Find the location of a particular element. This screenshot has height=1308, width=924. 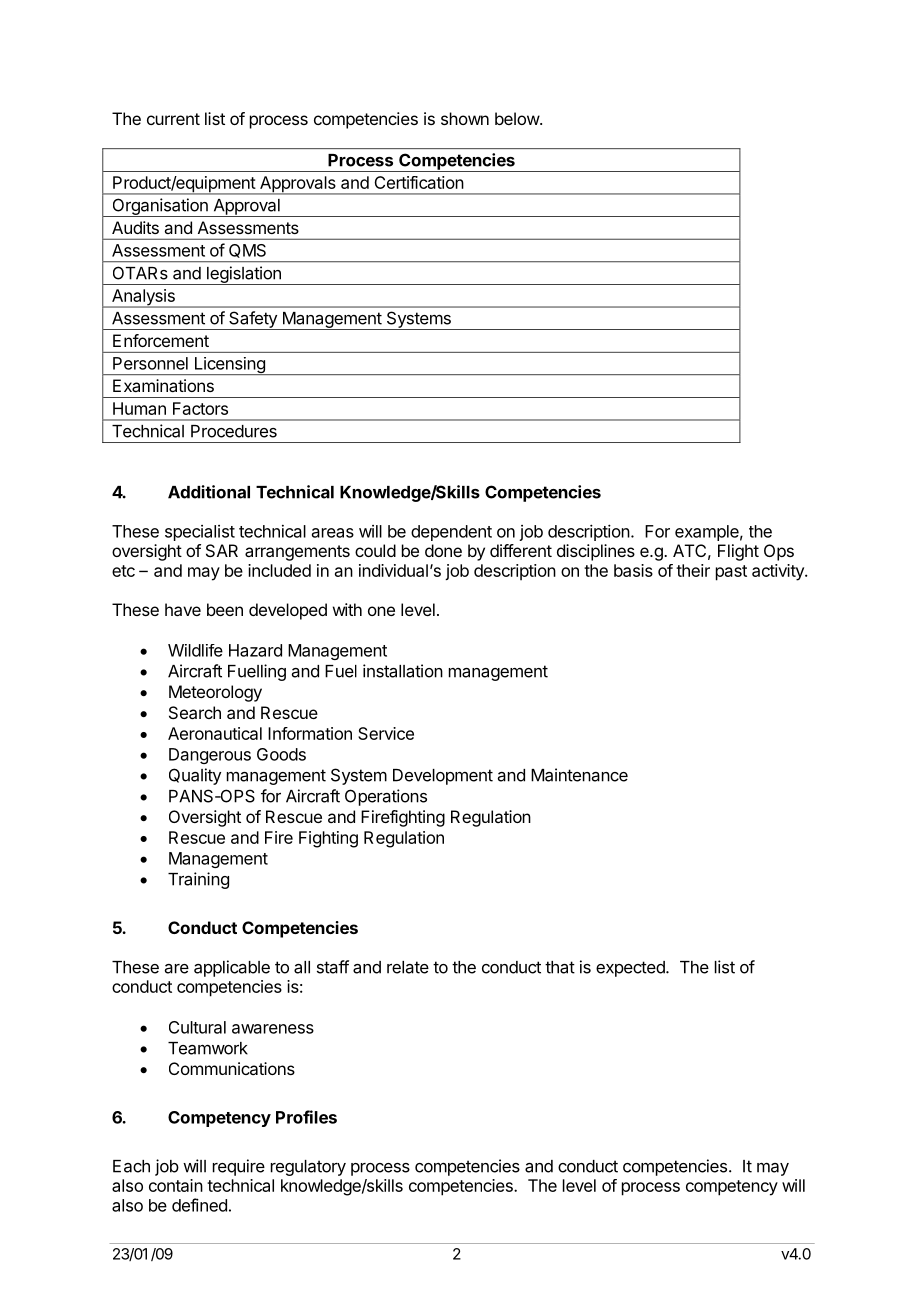

contain is located at coordinates (176, 1185).
